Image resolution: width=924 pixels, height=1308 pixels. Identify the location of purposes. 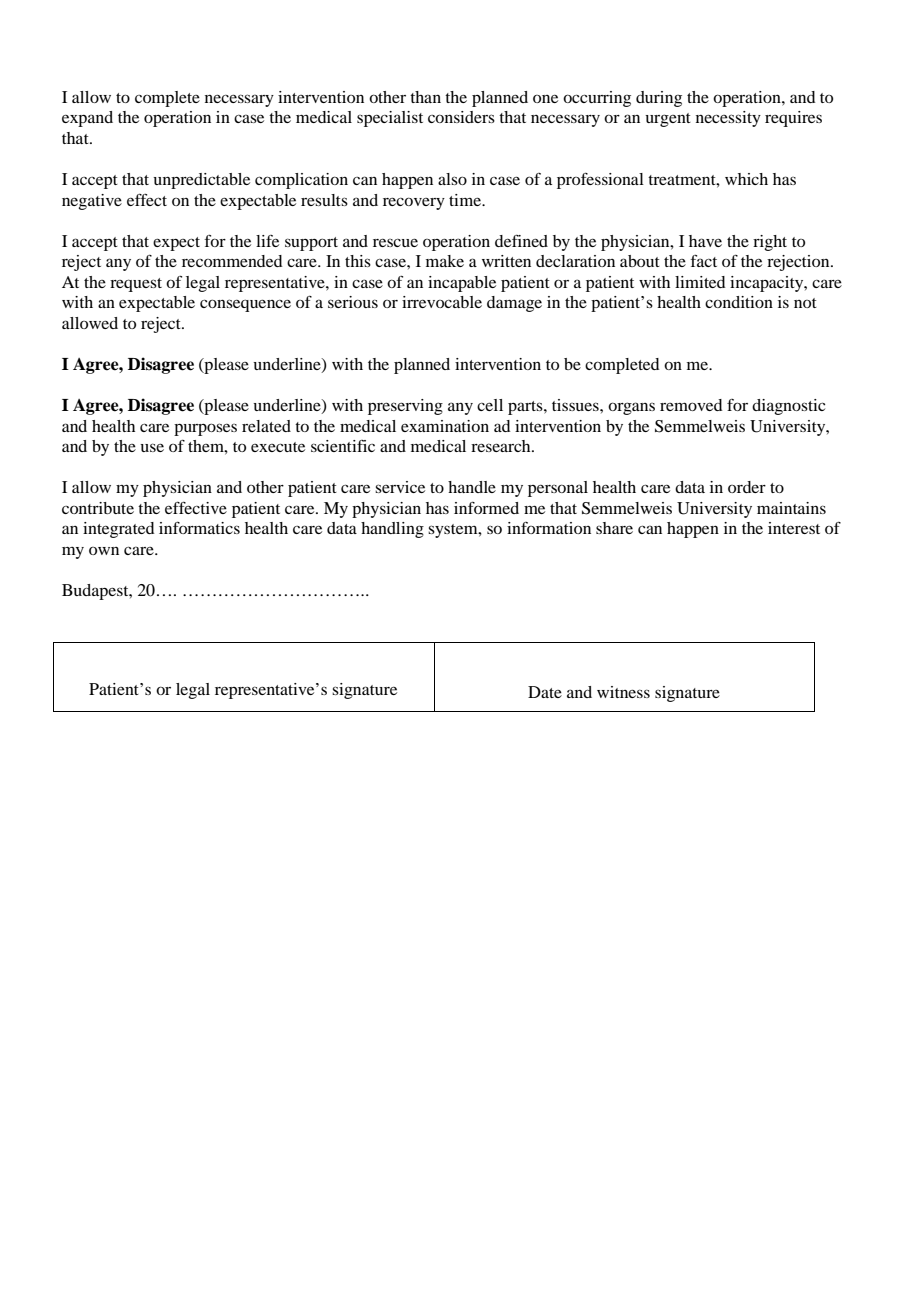
(205, 429).
